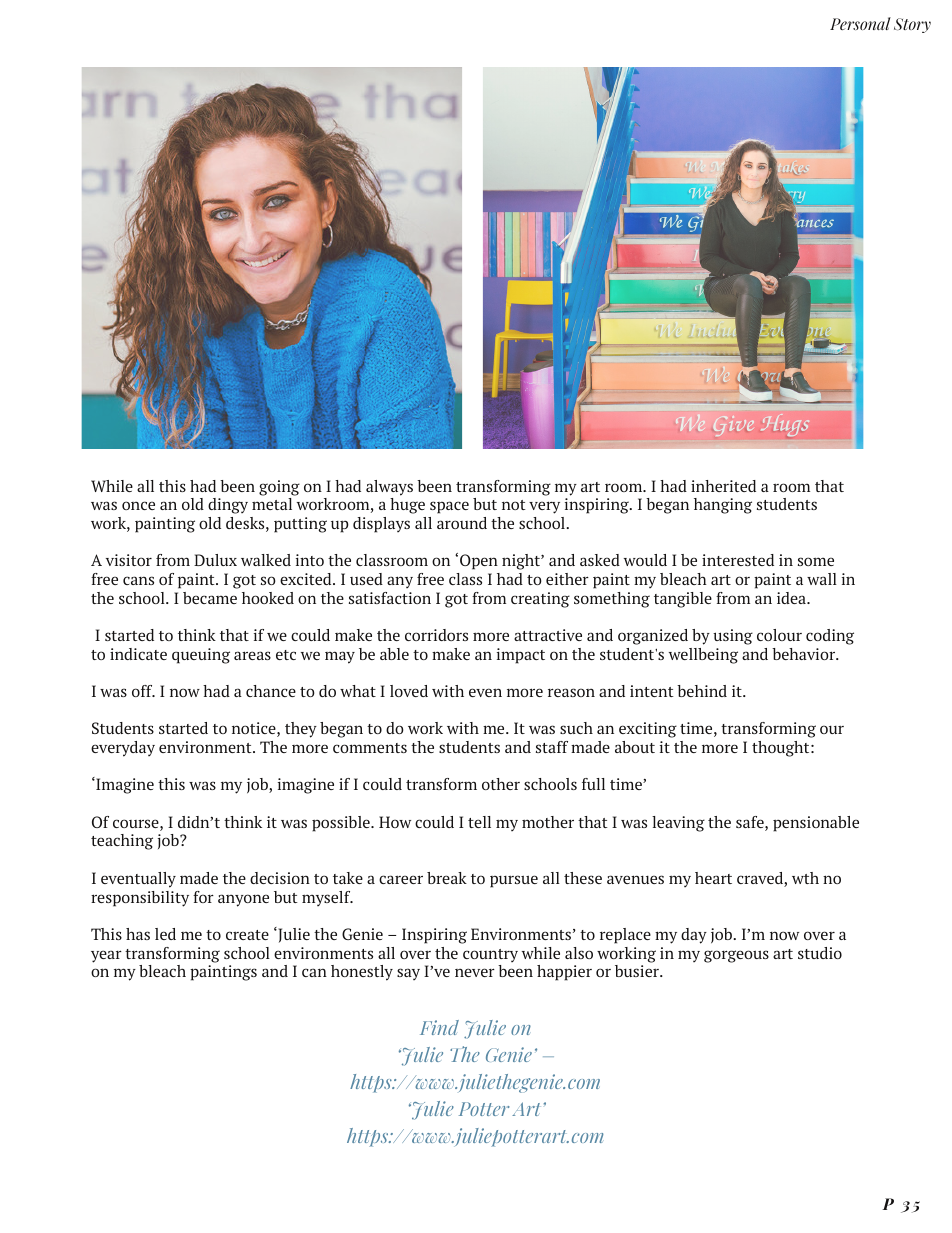 The width and height of the image is (952, 1233). Describe the element at coordinates (912, 25) in the image. I see `Story` at that location.
